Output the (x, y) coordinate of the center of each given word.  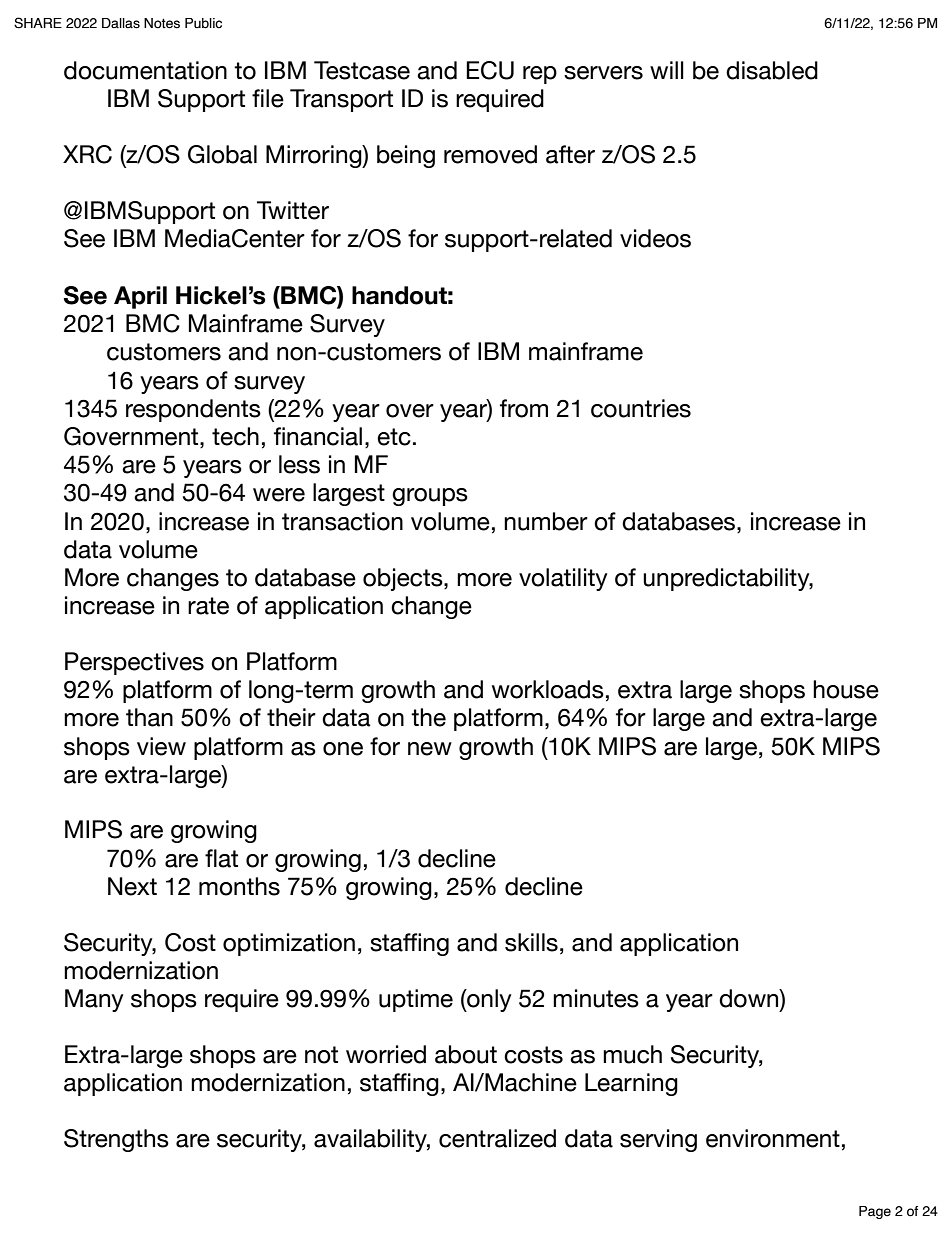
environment (773, 1138)
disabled (772, 70)
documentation (145, 70)
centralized (497, 1138)
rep (540, 75)
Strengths (116, 1140)
